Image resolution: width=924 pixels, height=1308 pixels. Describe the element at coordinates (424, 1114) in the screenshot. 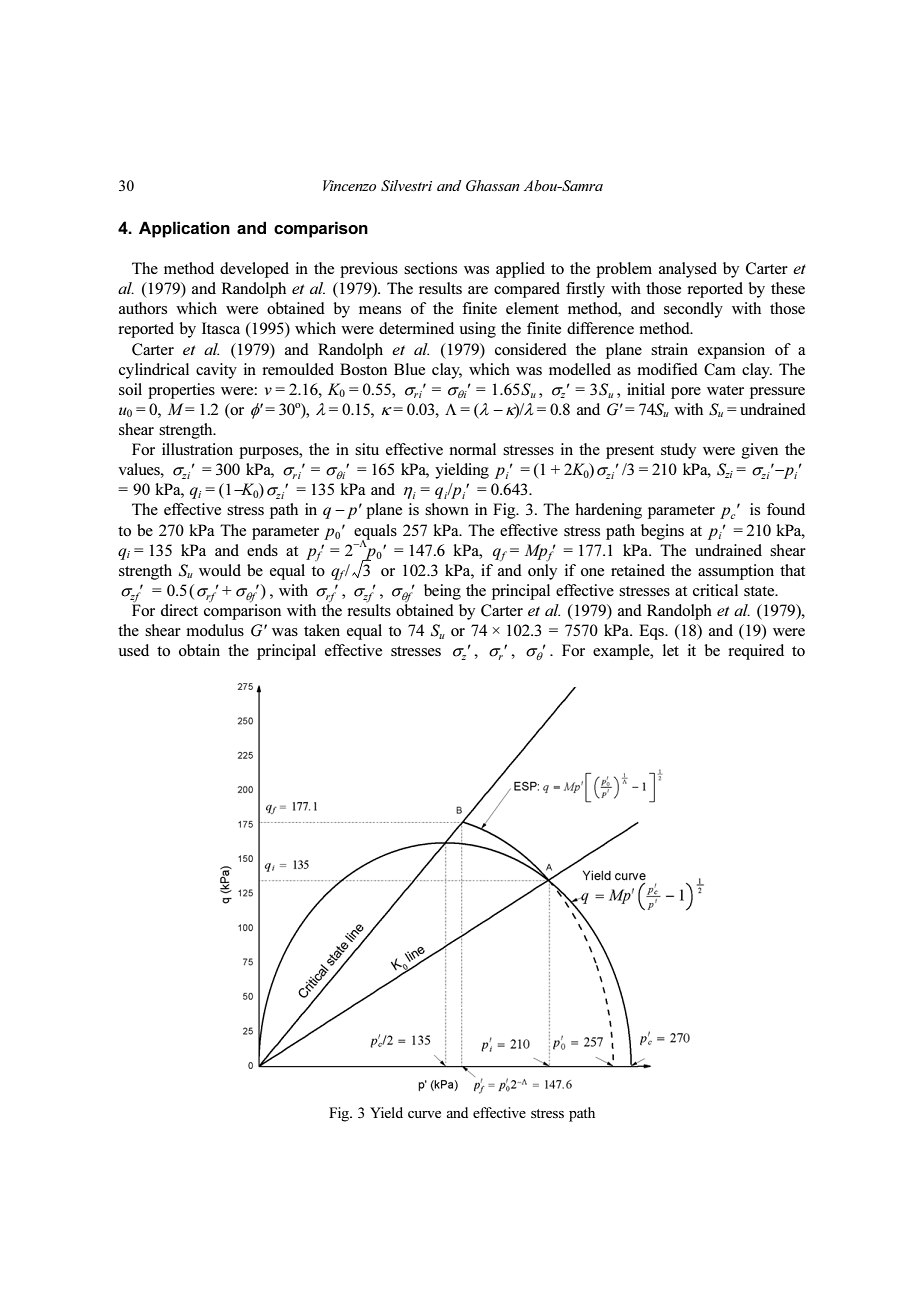

I see `curve` at that location.
